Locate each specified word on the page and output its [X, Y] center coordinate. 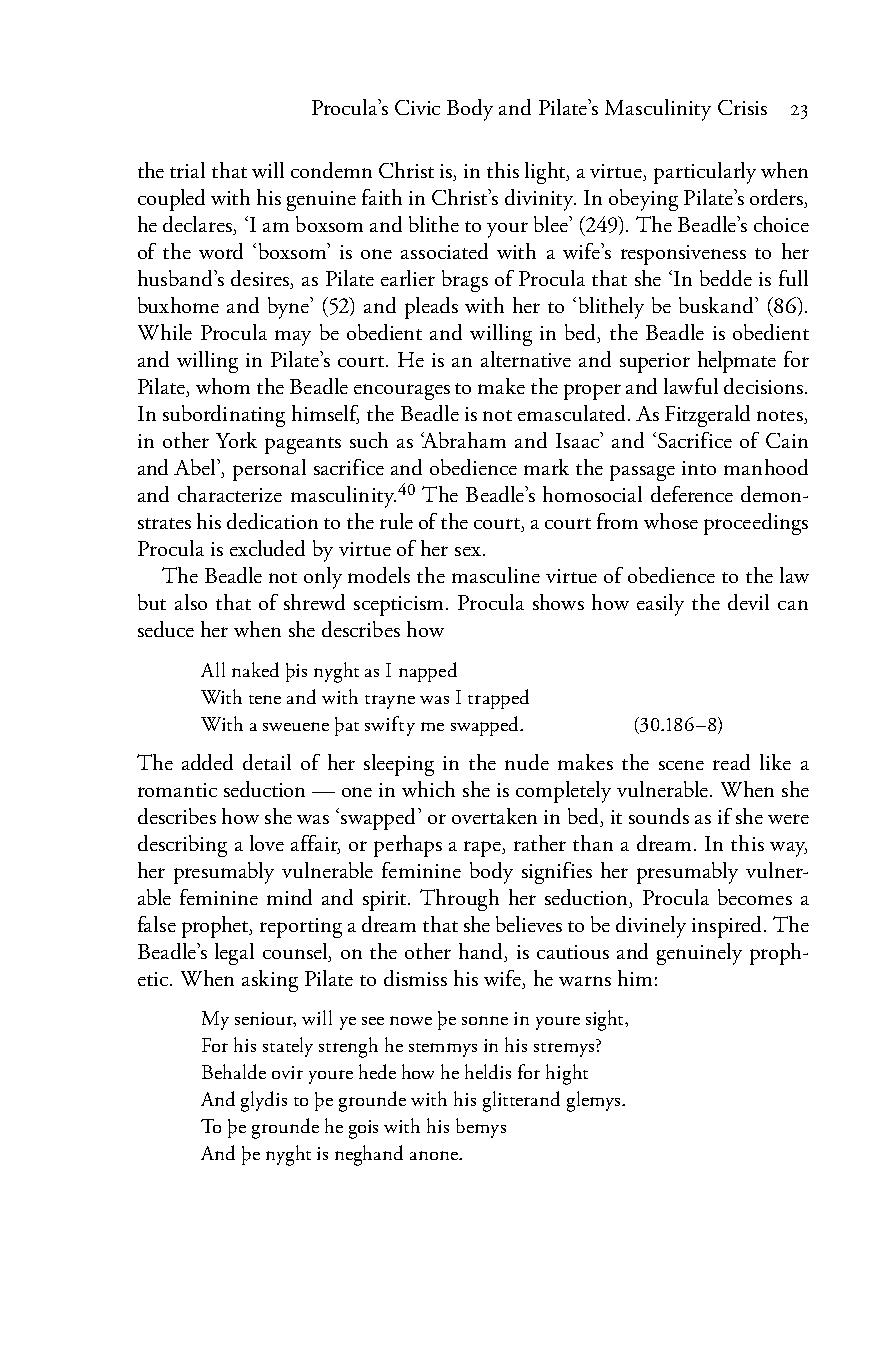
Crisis [742, 107]
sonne [485, 1020]
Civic [417, 107]
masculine [496, 575]
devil [748, 602]
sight [606, 1020]
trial [187, 170]
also [191, 602]
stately [288, 1047]
